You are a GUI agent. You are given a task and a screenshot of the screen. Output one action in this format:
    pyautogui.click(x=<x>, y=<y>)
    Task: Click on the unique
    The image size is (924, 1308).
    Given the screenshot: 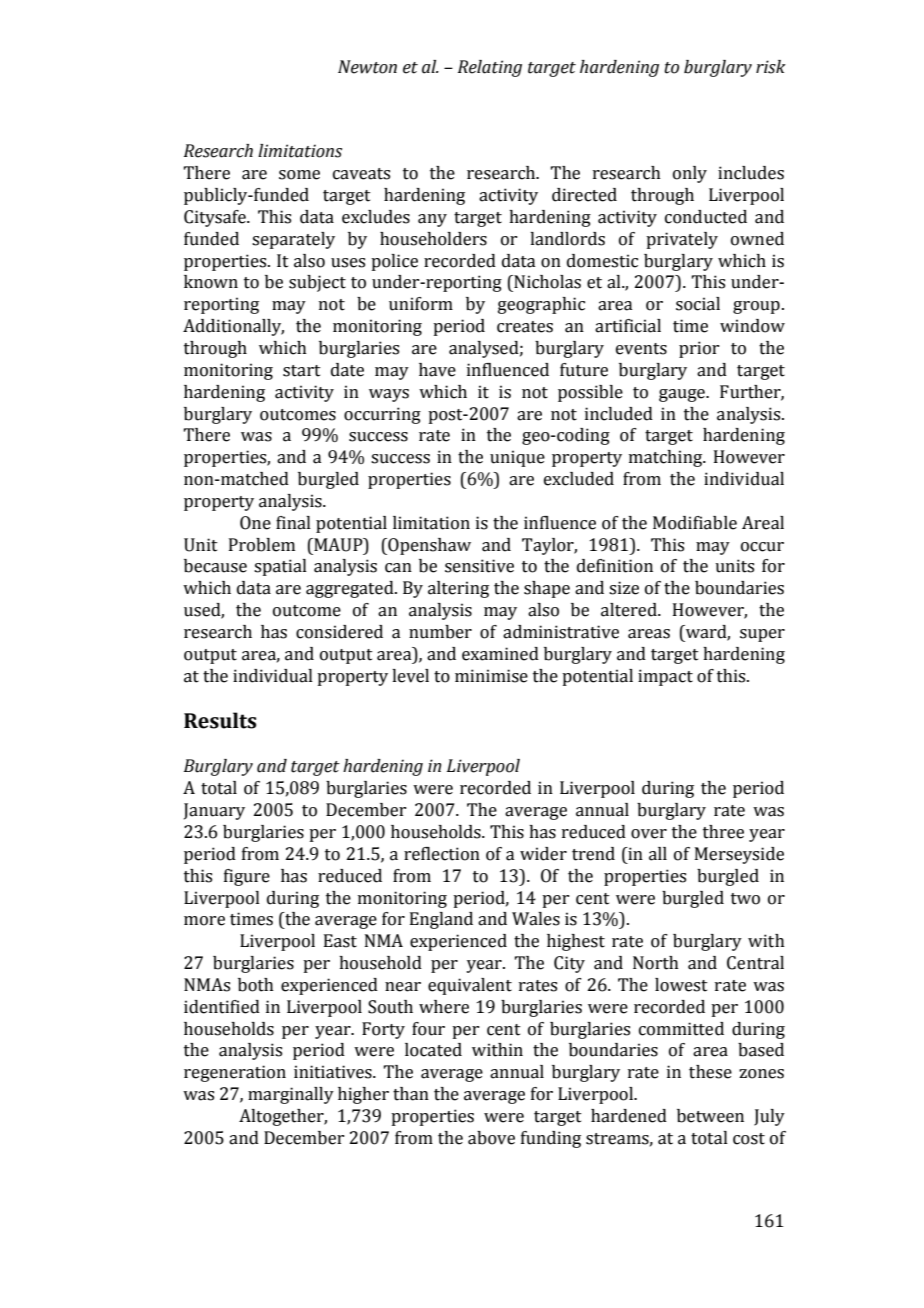 What is the action you would take?
    pyautogui.click(x=517, y=458)
